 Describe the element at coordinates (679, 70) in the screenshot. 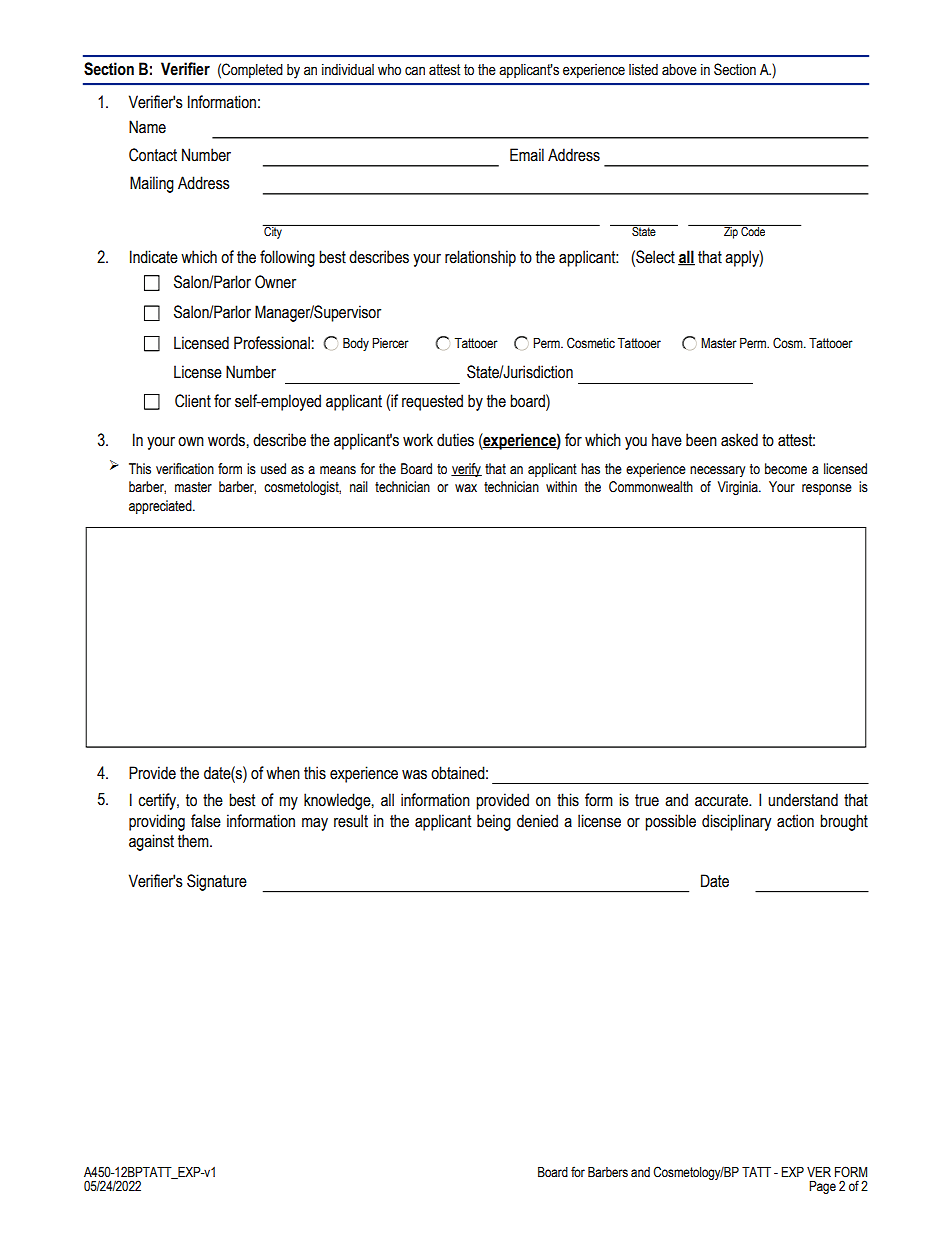

I see `above` at that location.
